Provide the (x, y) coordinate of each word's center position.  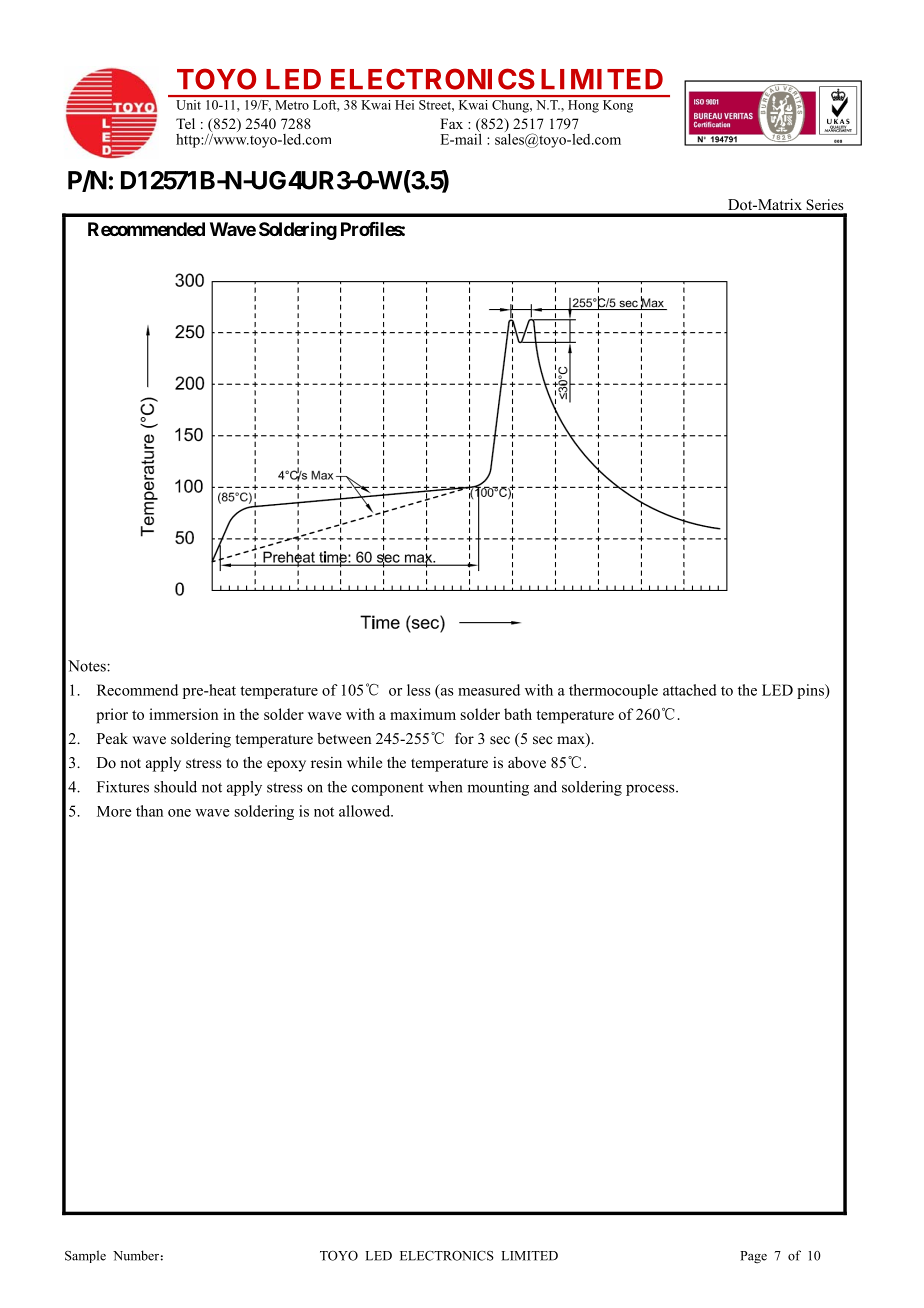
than (149, 811)
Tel (185, 123)
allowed (366, 811)
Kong (618, 106)
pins (811, 691)
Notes (88, 666)
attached (690, 690)
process (651, 790)
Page (753, 1257)
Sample (85, 1256)
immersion (183, 714)
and (545, 787)
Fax (451, 123)
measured (489, 690)
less (419, 690)
